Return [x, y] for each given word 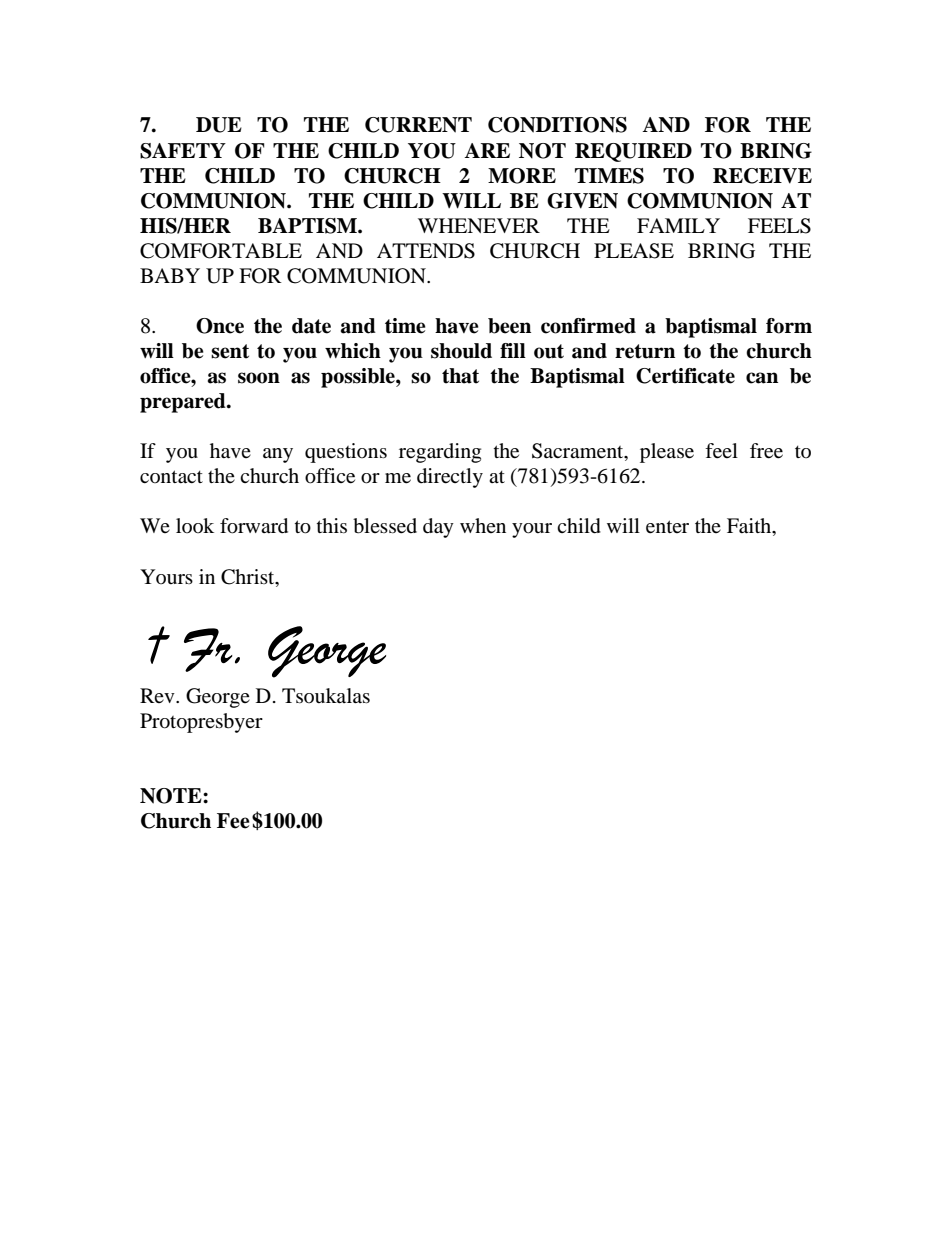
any [278, 455]
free [766, 451]
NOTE [172, 796]
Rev [158, 695]
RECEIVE [762, 176]
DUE [219, 125]
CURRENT [418, 125]
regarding [440, 453]
